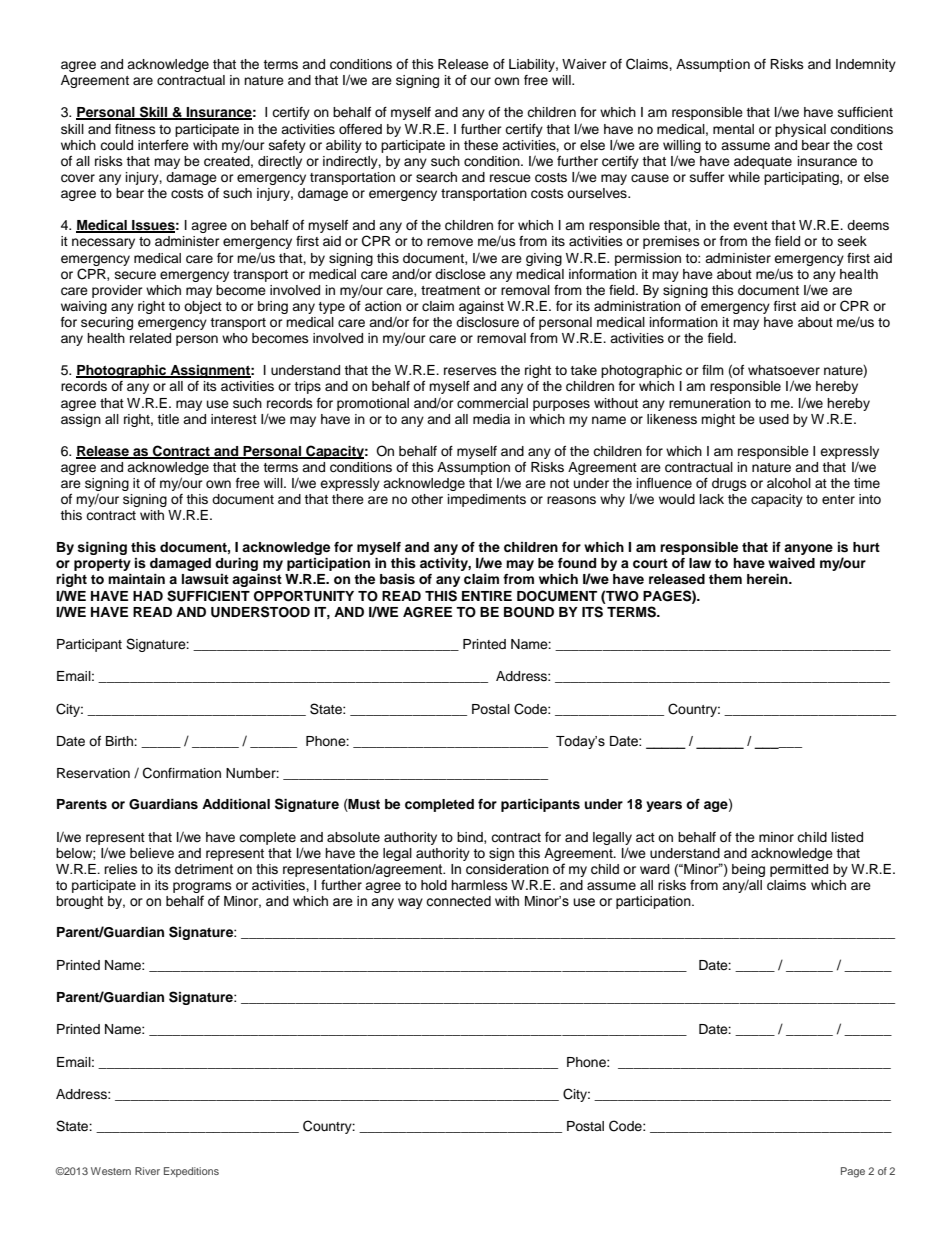  Describe the element at coordinates (507, 869) in the screenshot. I see `consideration` at that location.
